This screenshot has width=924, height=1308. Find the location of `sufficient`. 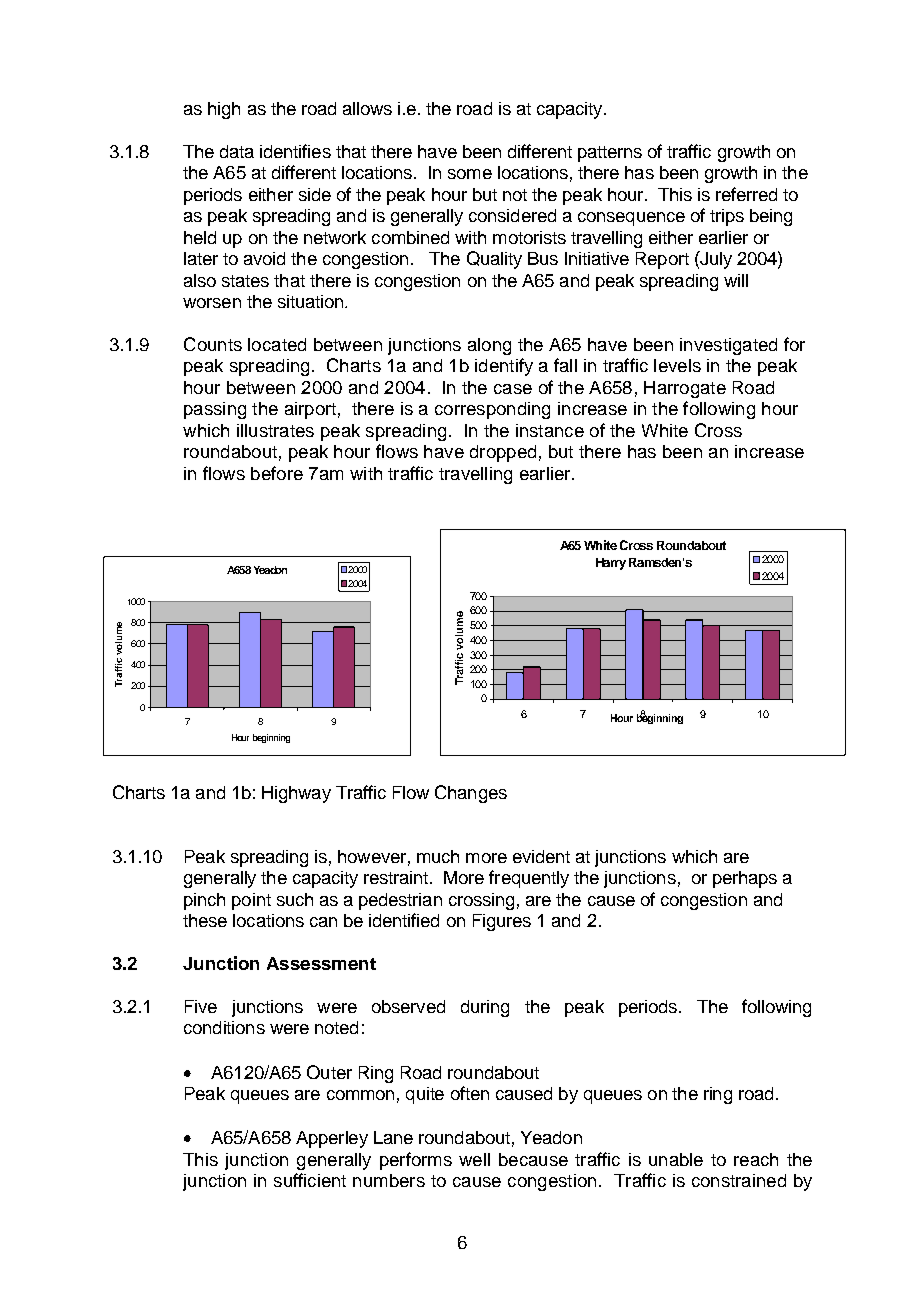

sufficient is located at coordinates (310, 1180).
